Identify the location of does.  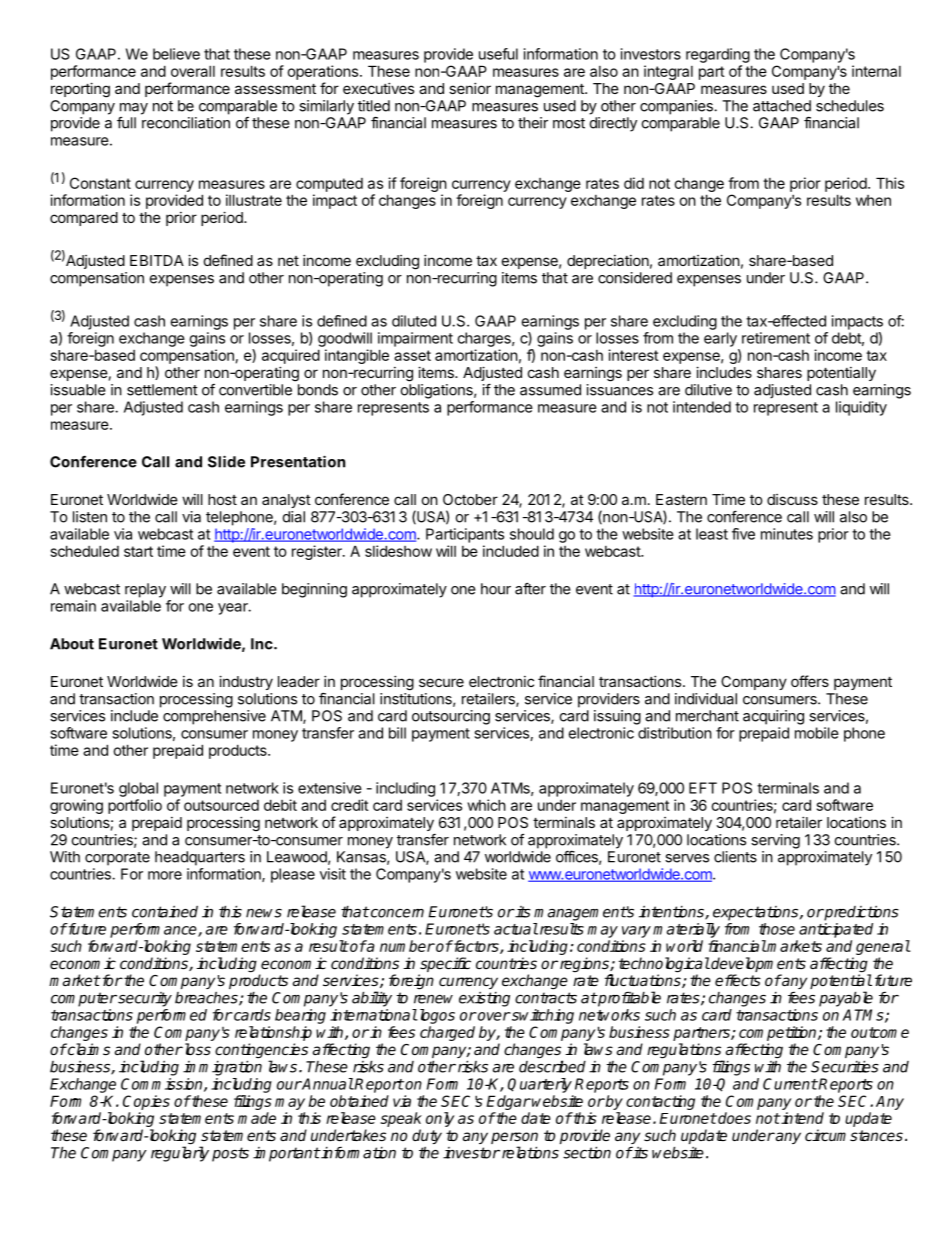
(733, 1118).
